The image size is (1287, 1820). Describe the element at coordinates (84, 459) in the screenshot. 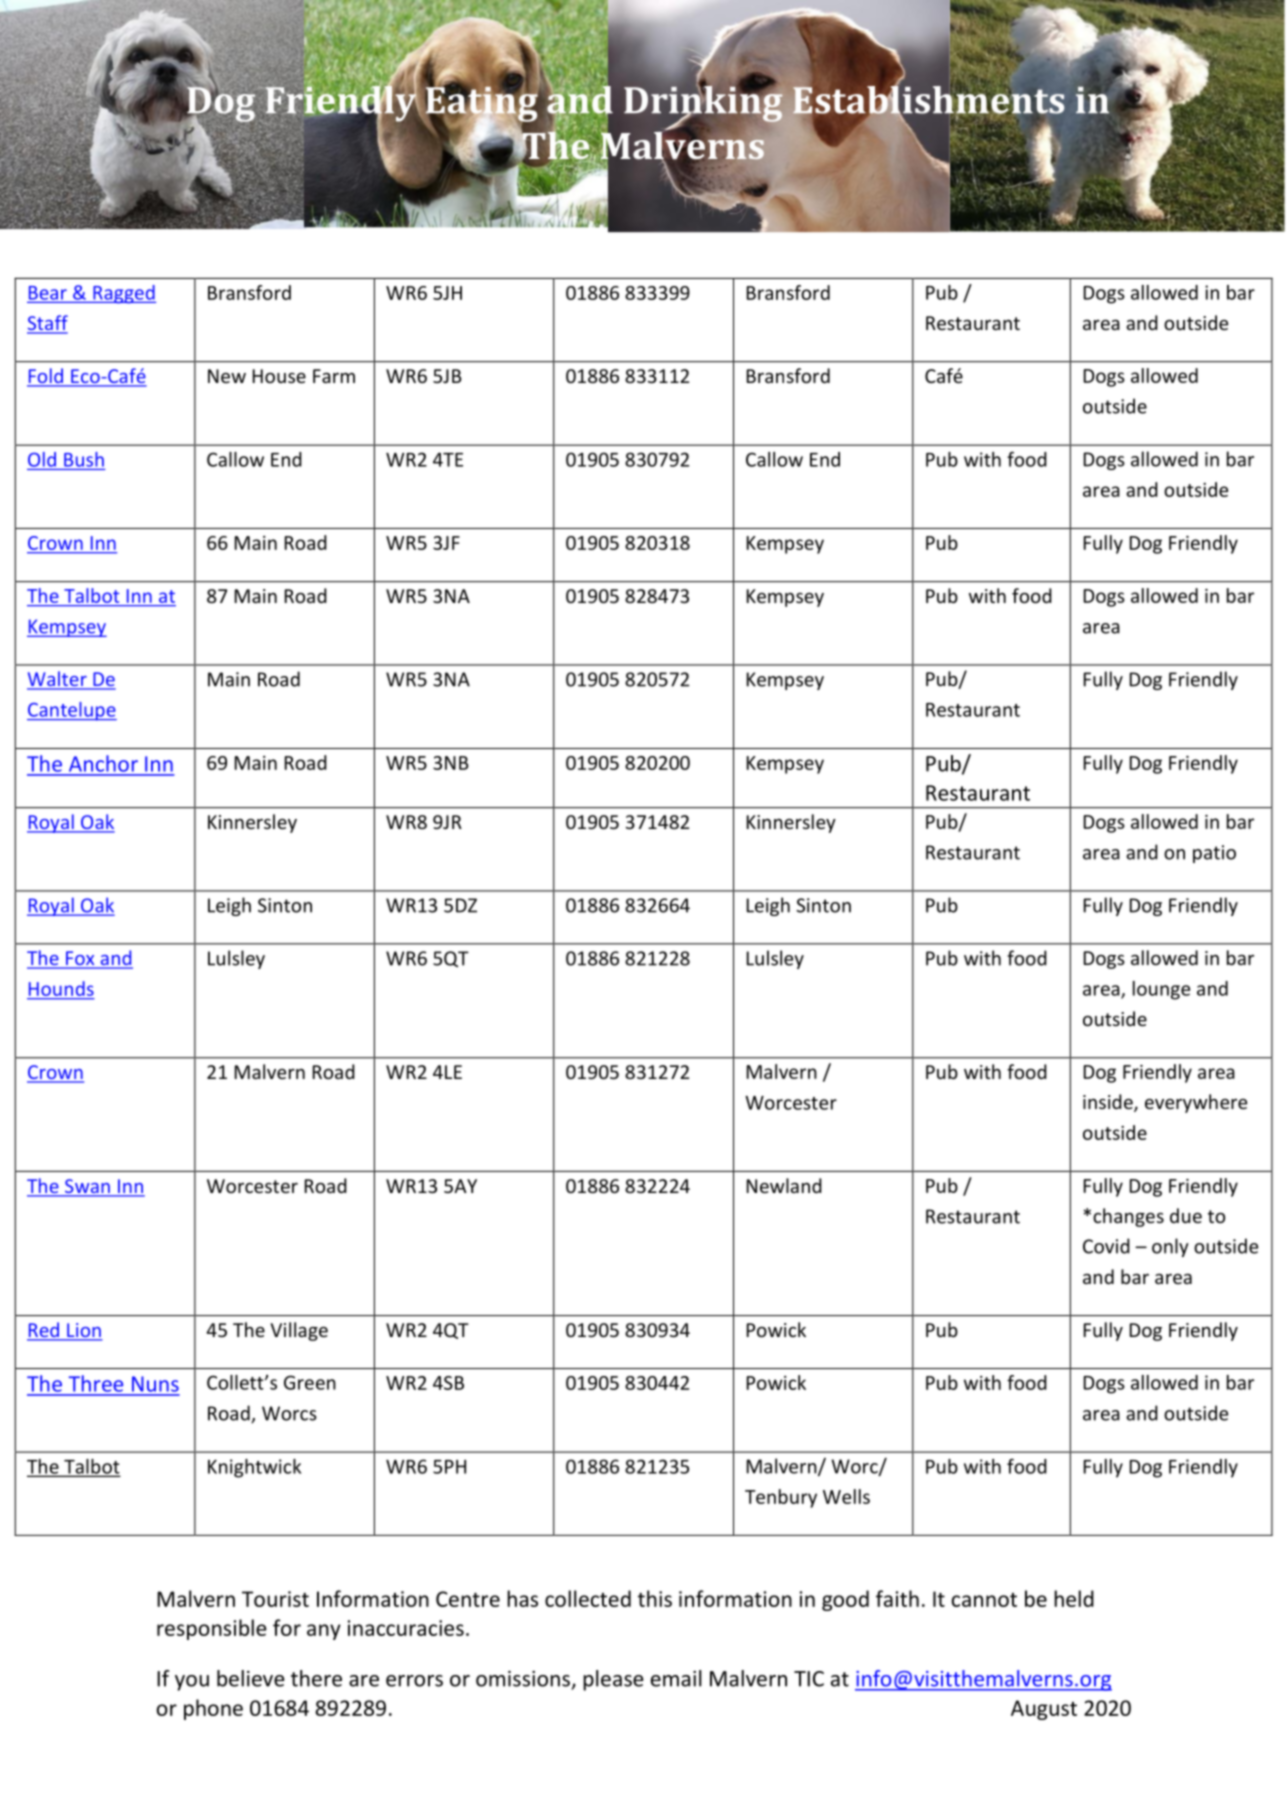

I see `Bush` at that location.
